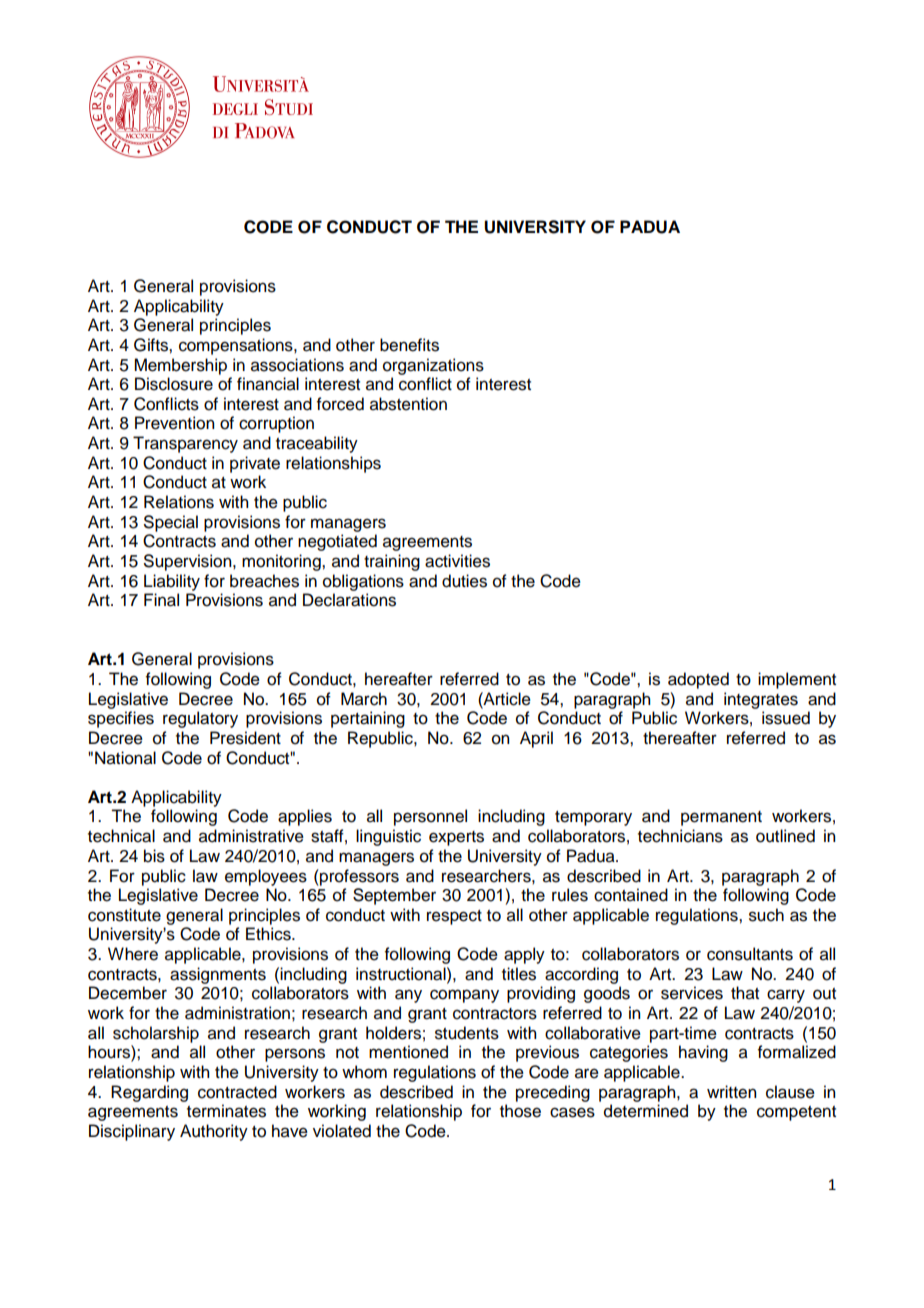 Image resolution: width=924 pixels, height=1308 pixels. Describe the element at coordinates (433, 366) in the image. I see `organizations` at that location.
